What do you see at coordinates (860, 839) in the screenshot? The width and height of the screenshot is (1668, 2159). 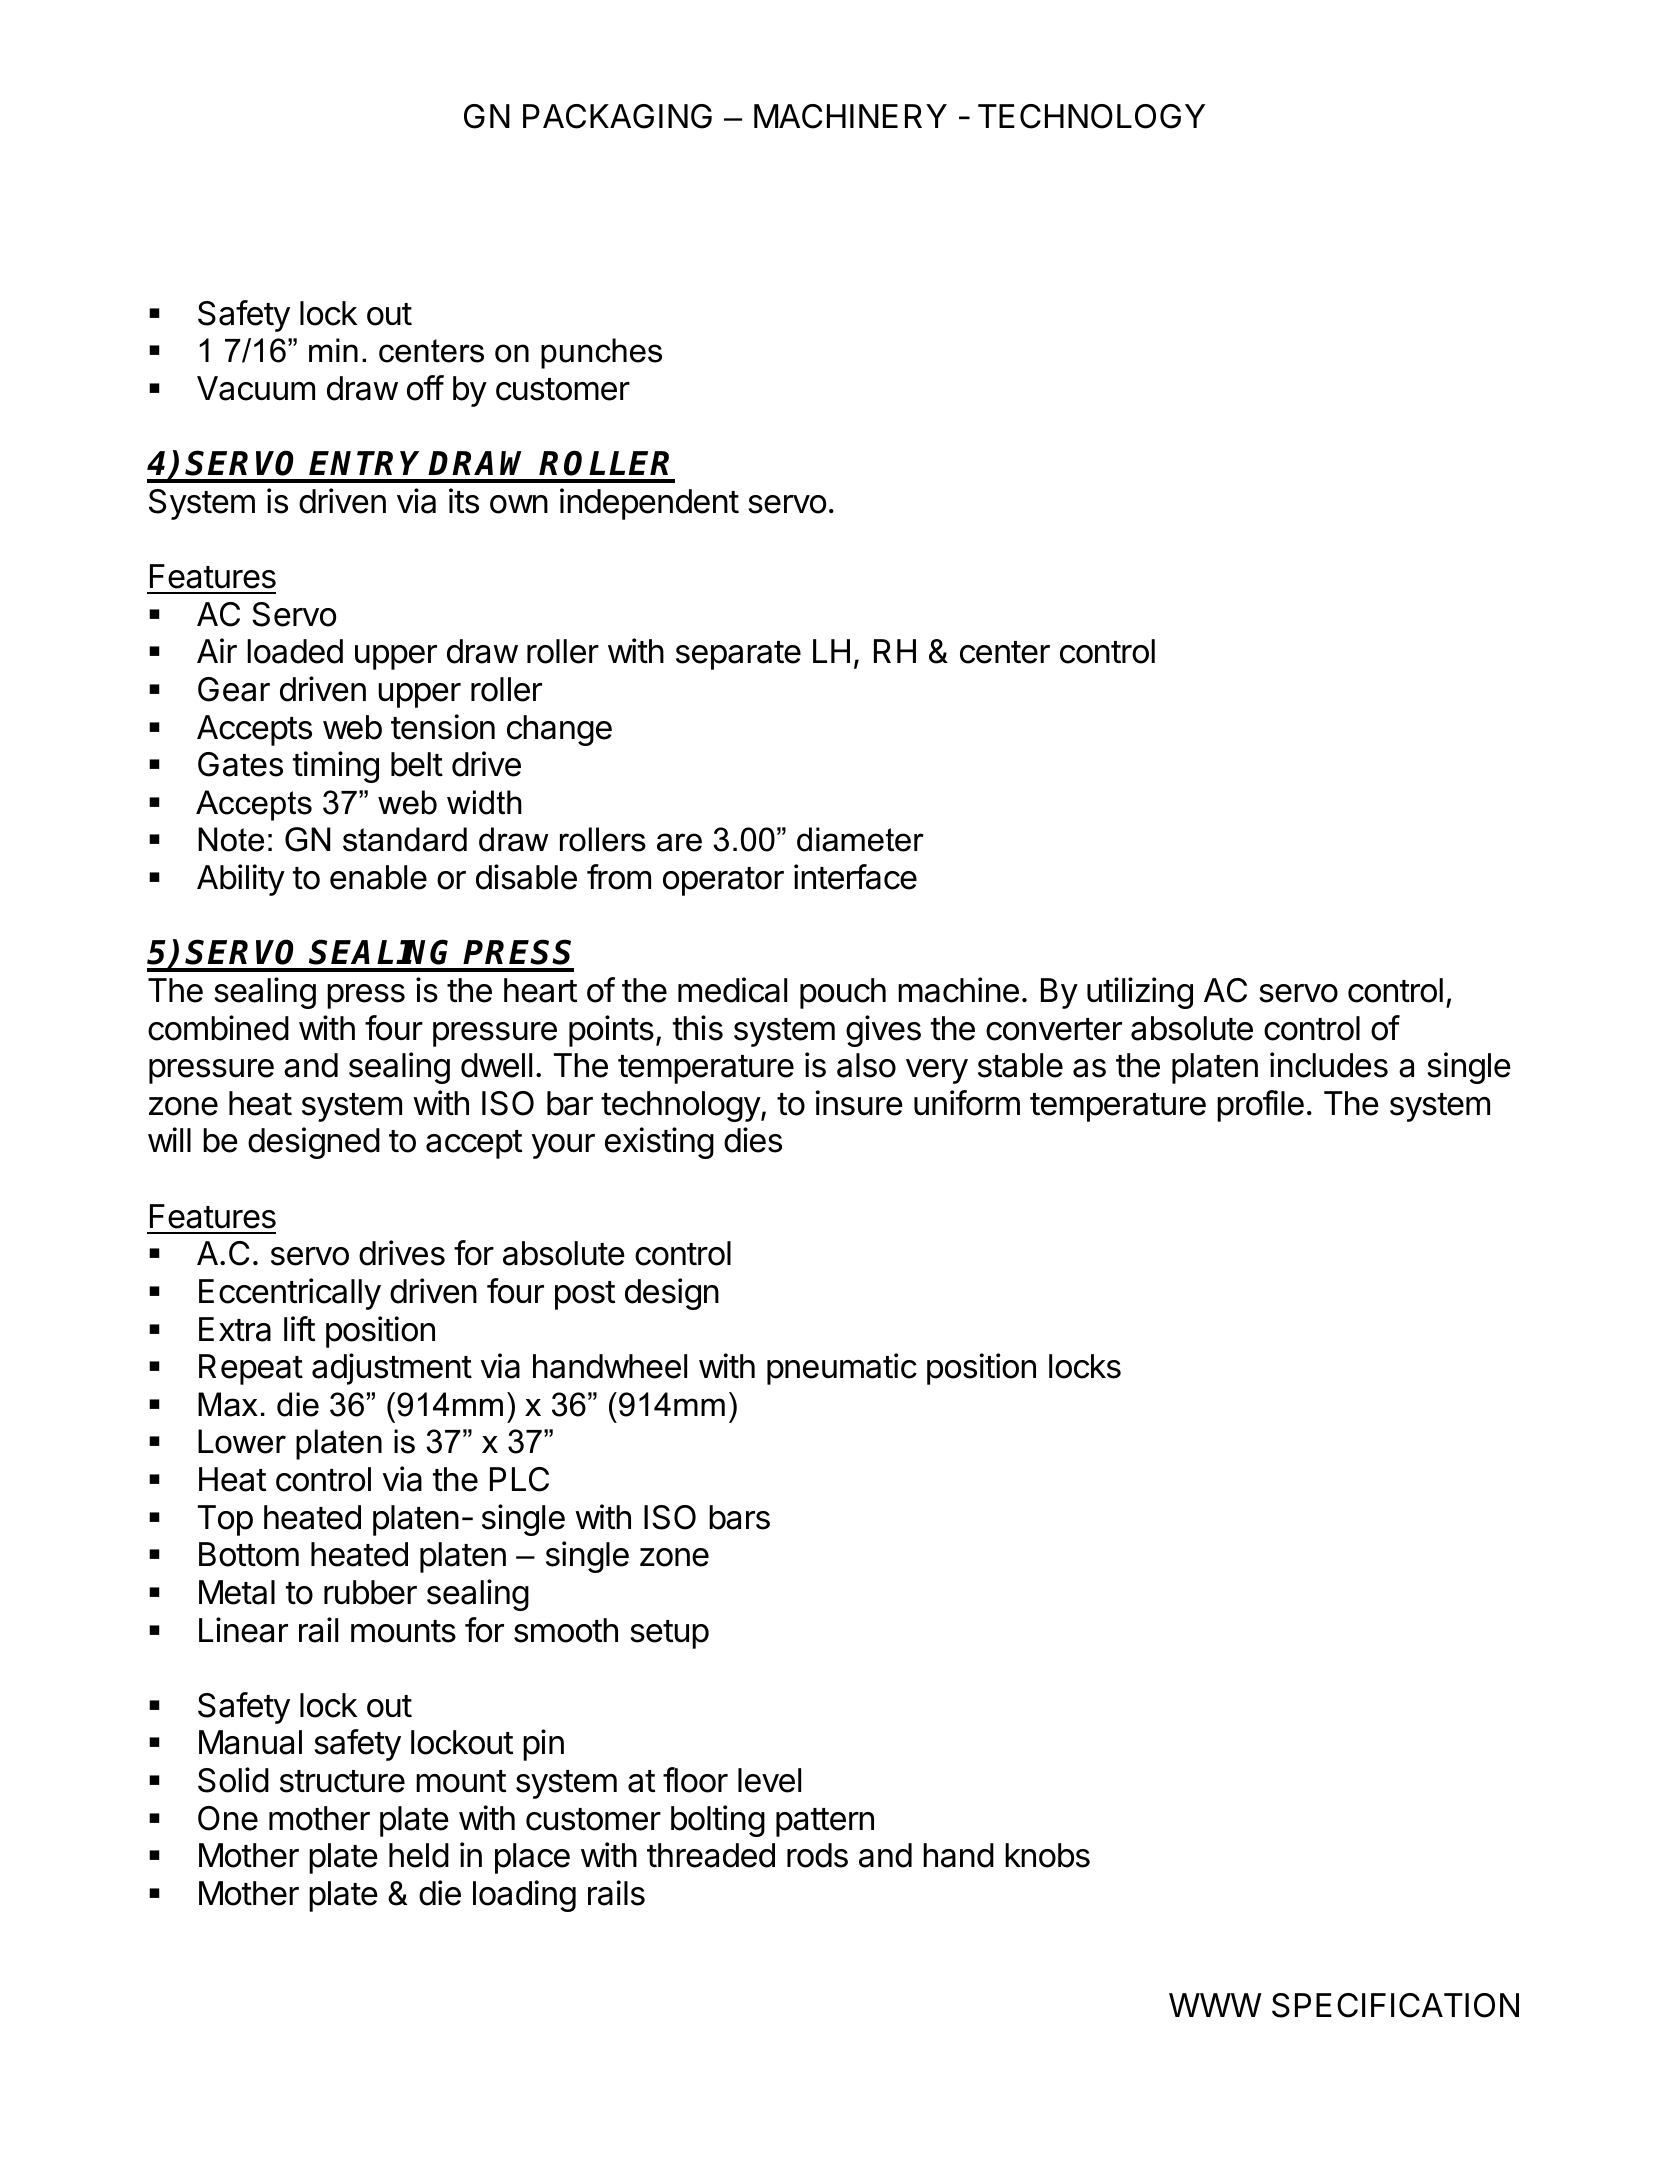 I see `diameter` at bounding box center [860, 839].
